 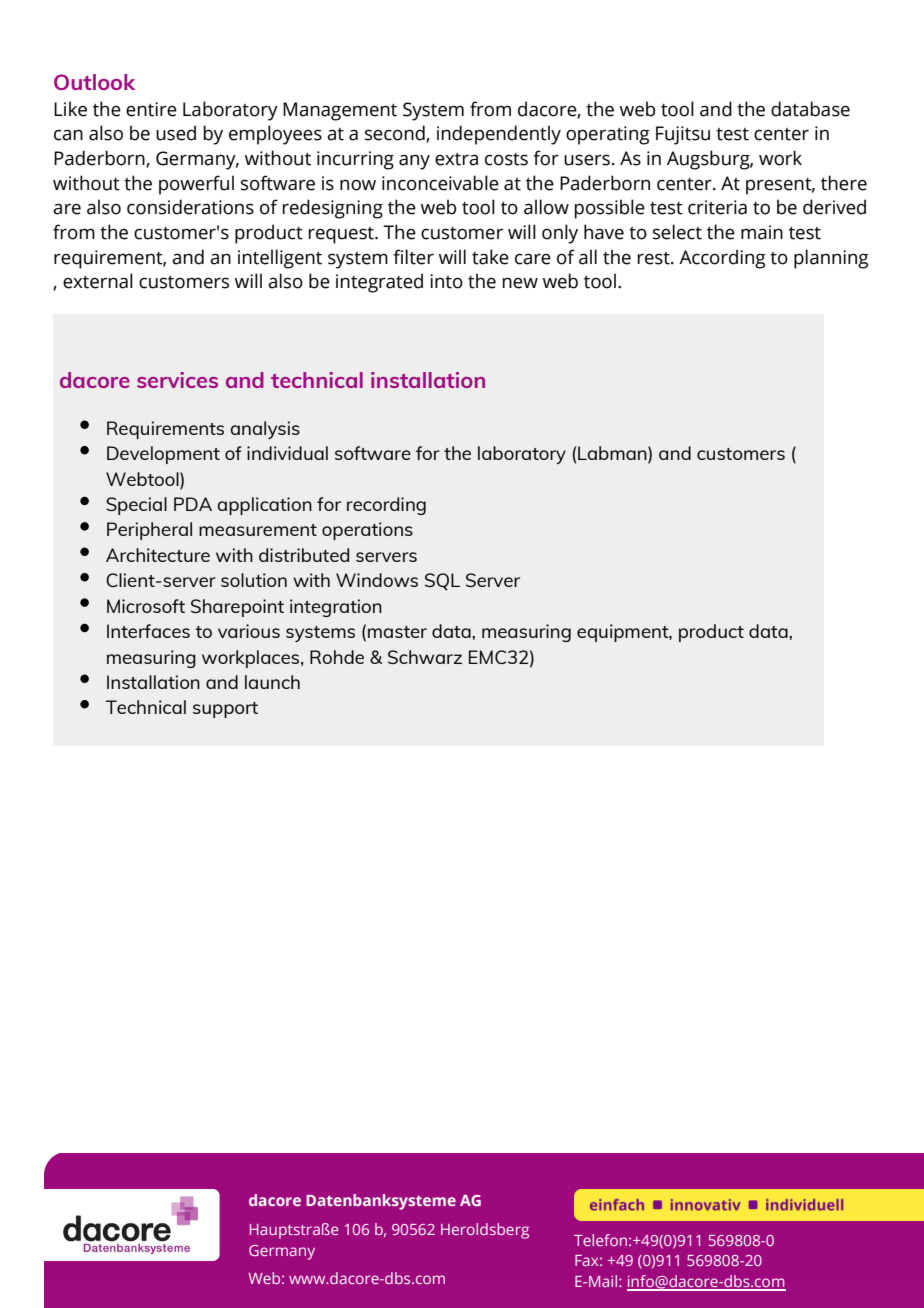 I want to click on into, so click(x=446, y=281).
